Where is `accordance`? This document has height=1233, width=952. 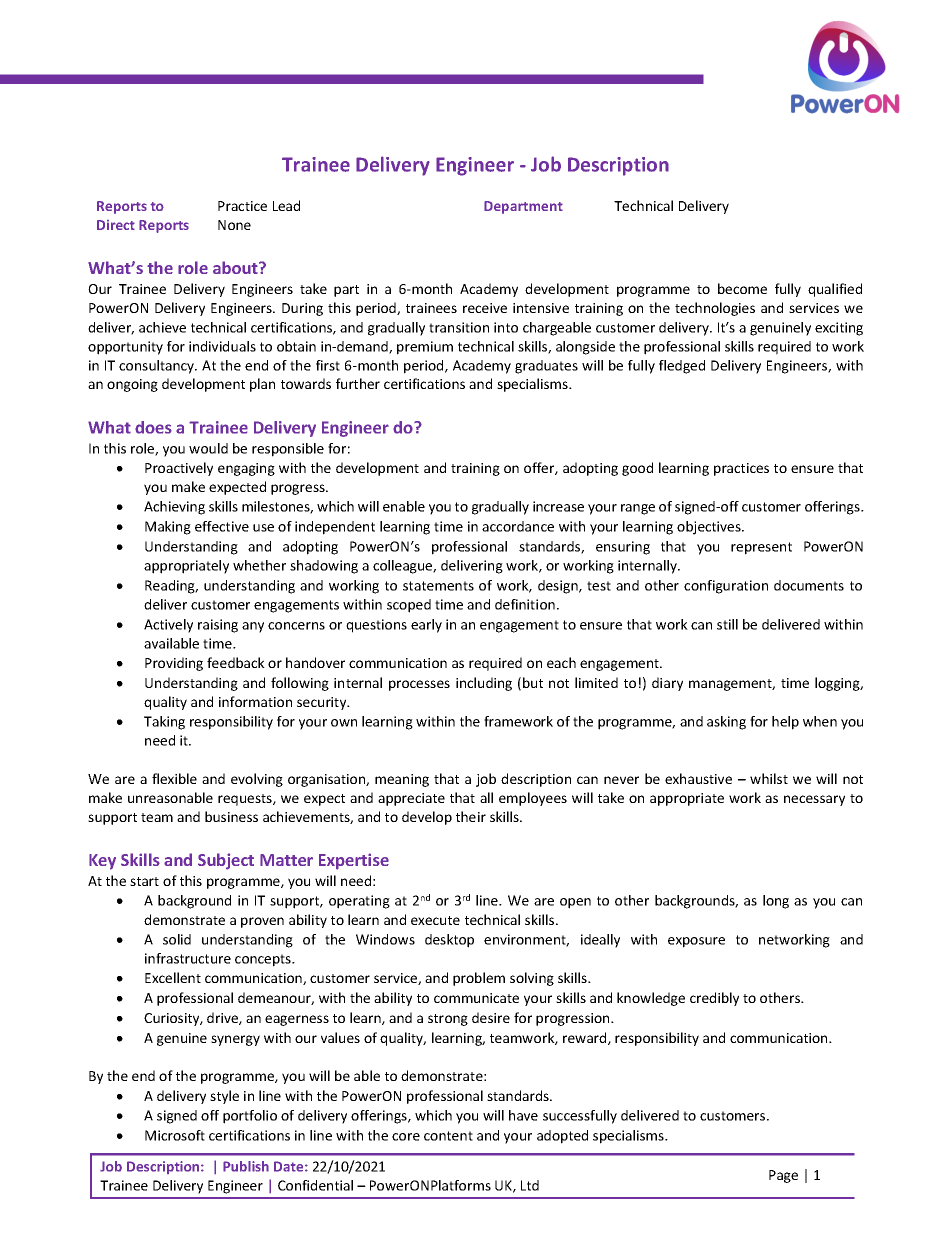 accordance is located at coordinates (518, 526).
